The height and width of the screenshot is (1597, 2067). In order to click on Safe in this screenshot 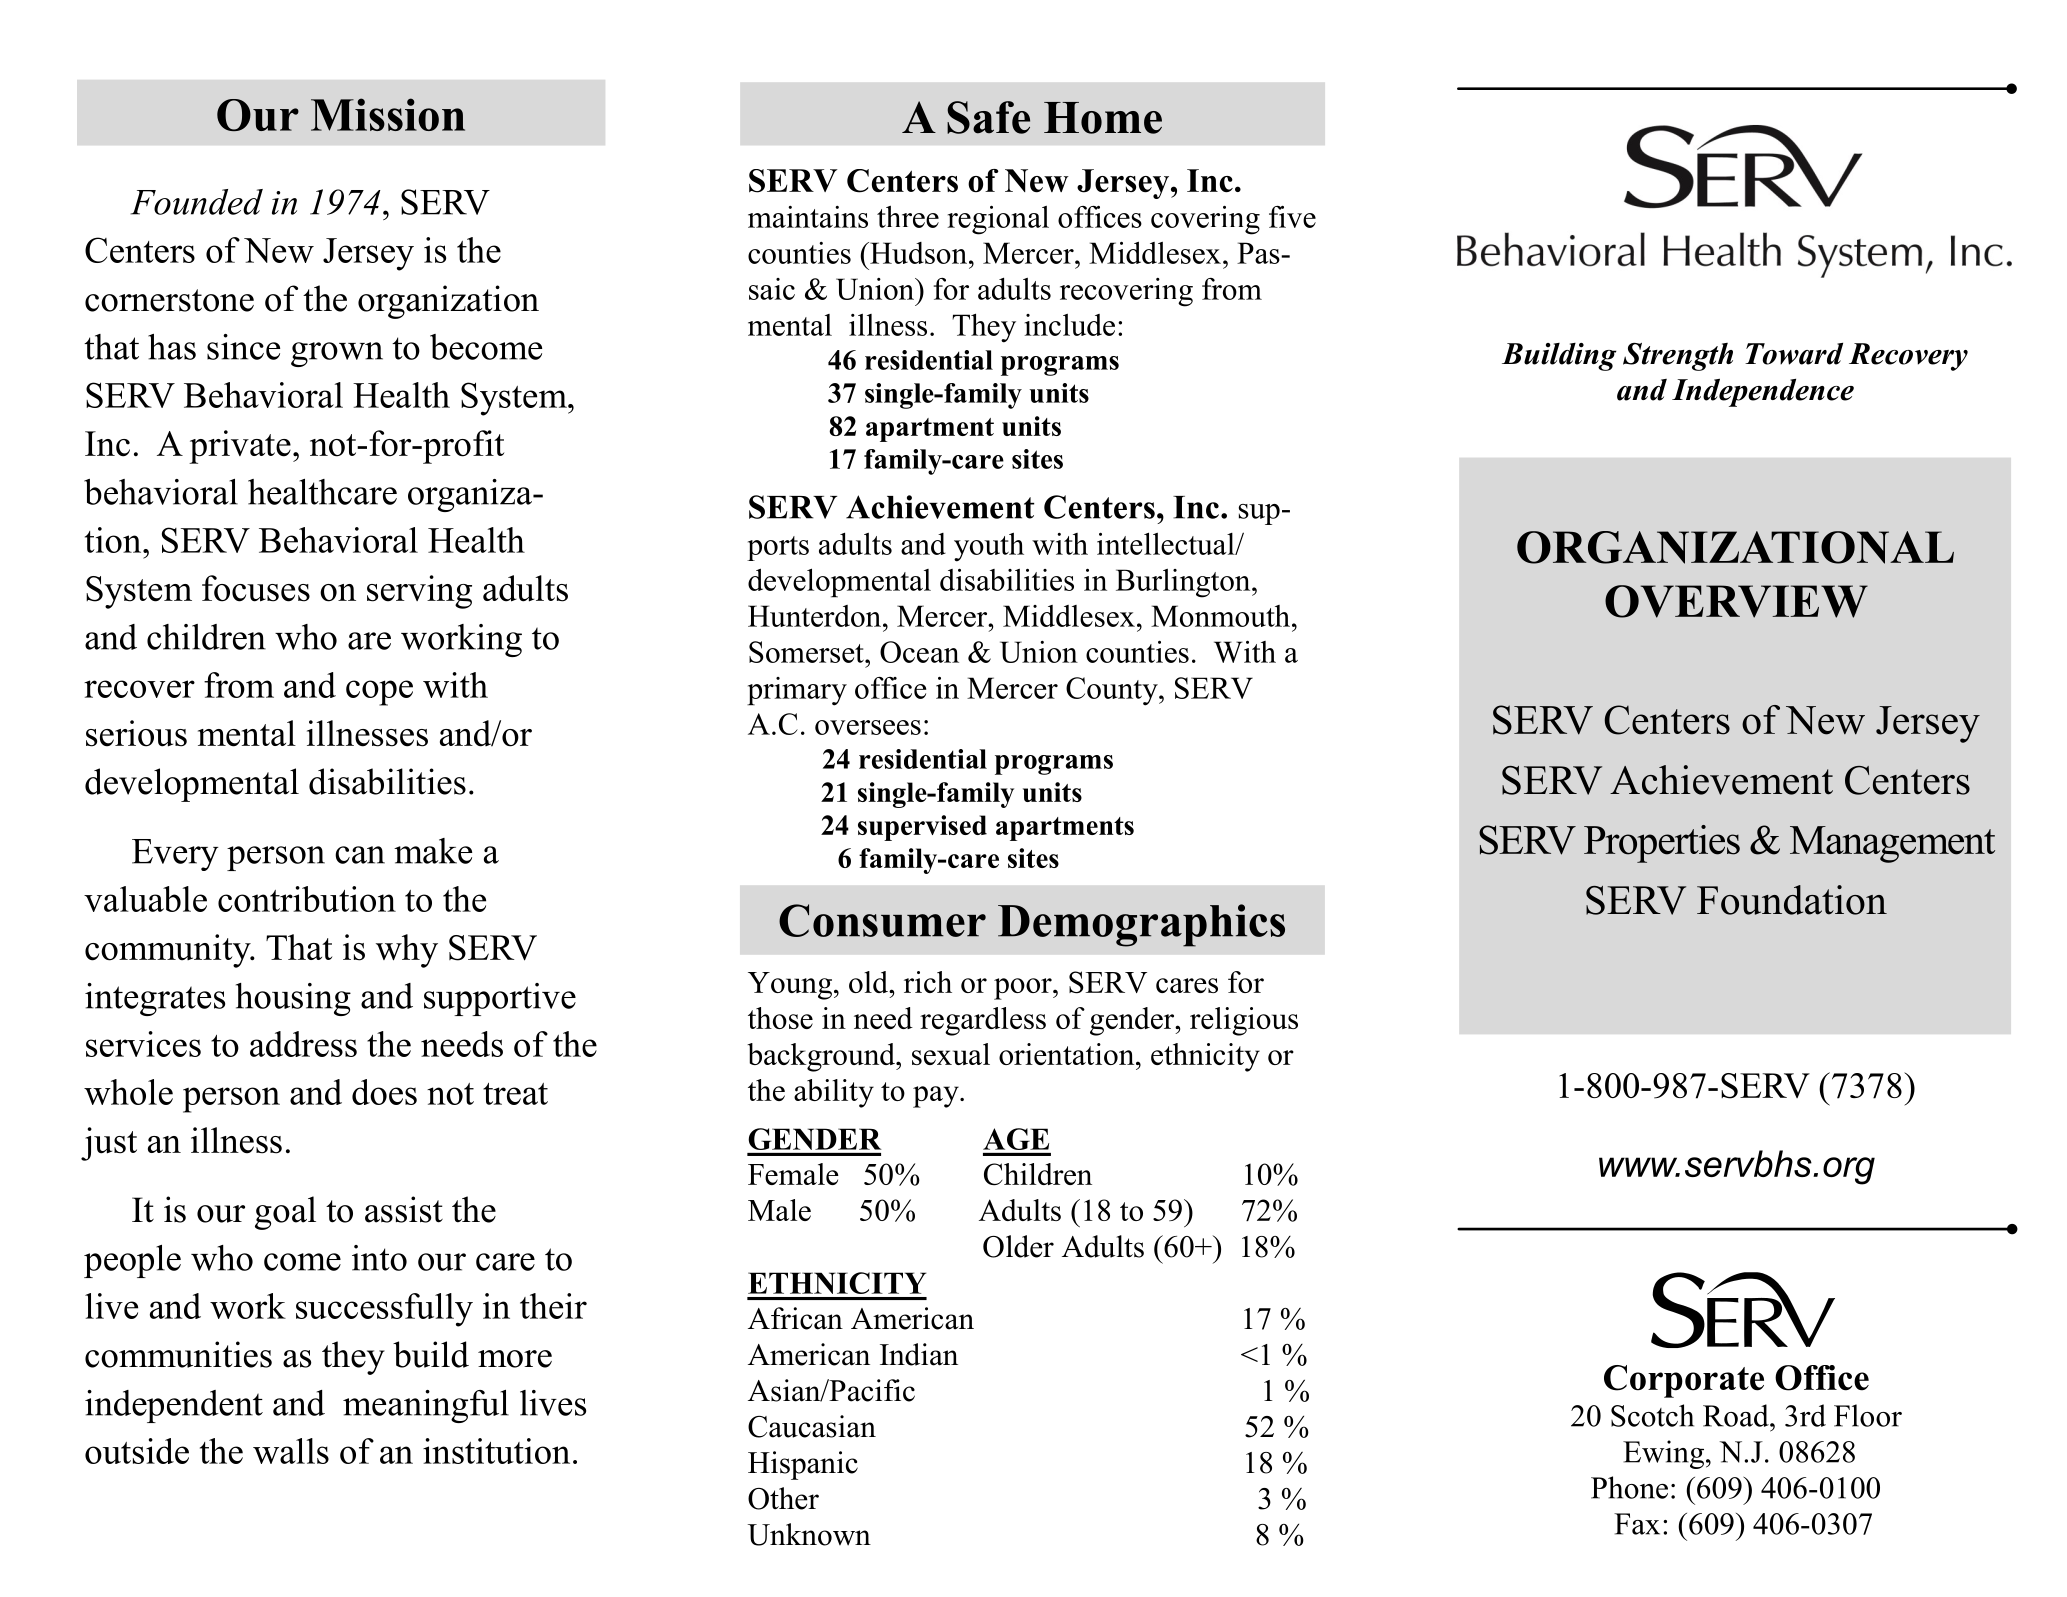, I will do `click(988, 117)`.
